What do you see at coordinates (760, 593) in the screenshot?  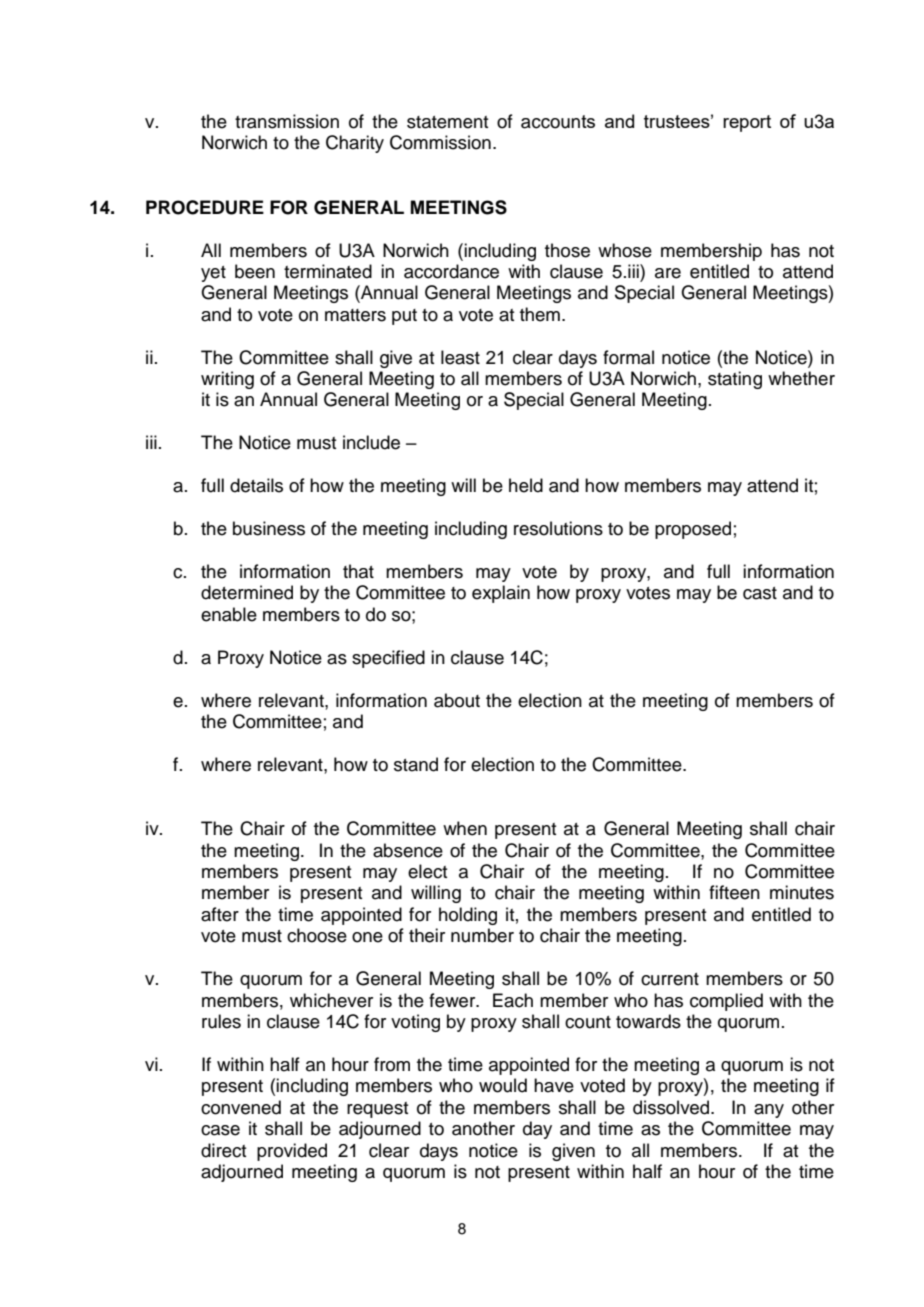 I see `cast` at bounding box center [760, 593].
